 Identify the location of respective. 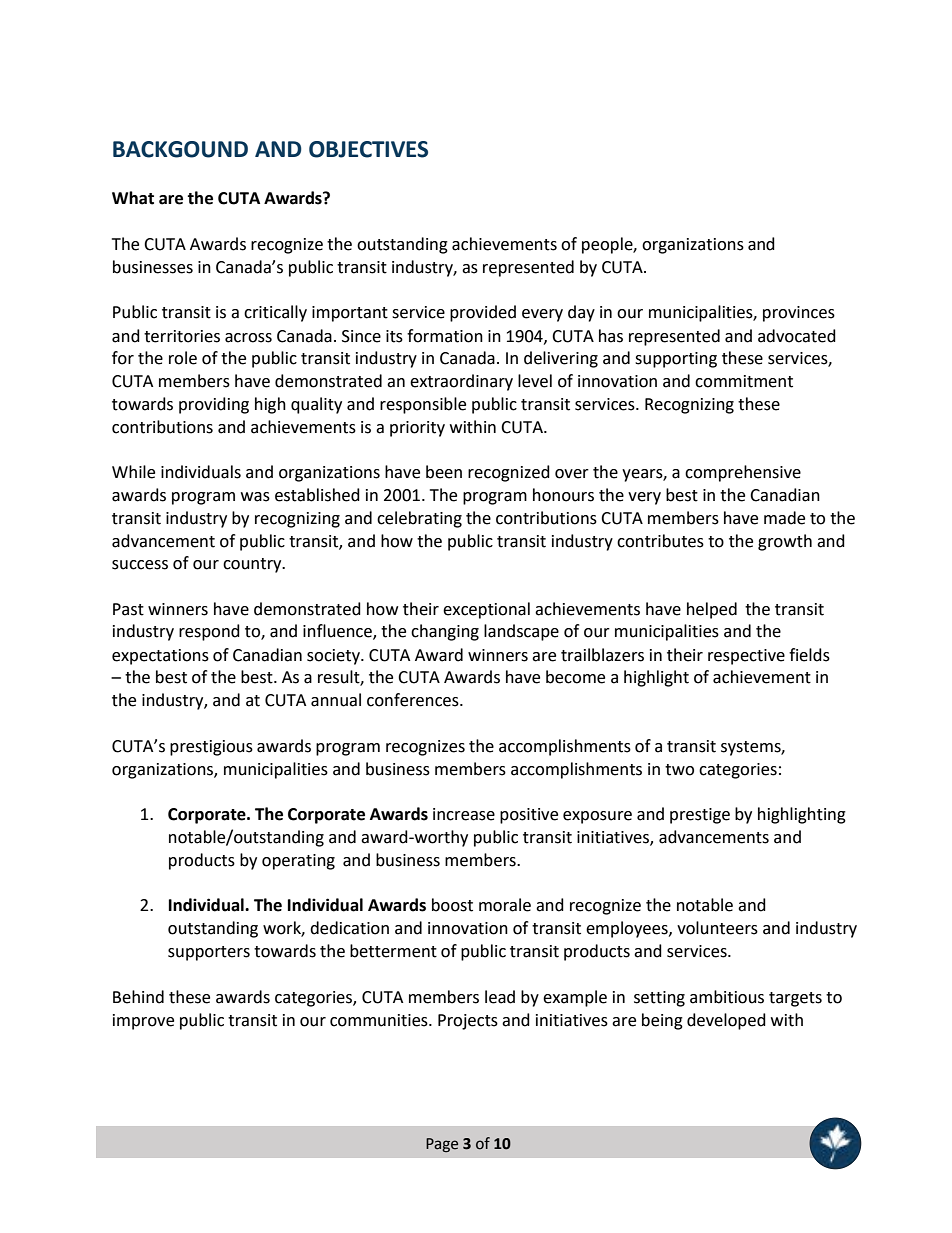
(746, 657).
